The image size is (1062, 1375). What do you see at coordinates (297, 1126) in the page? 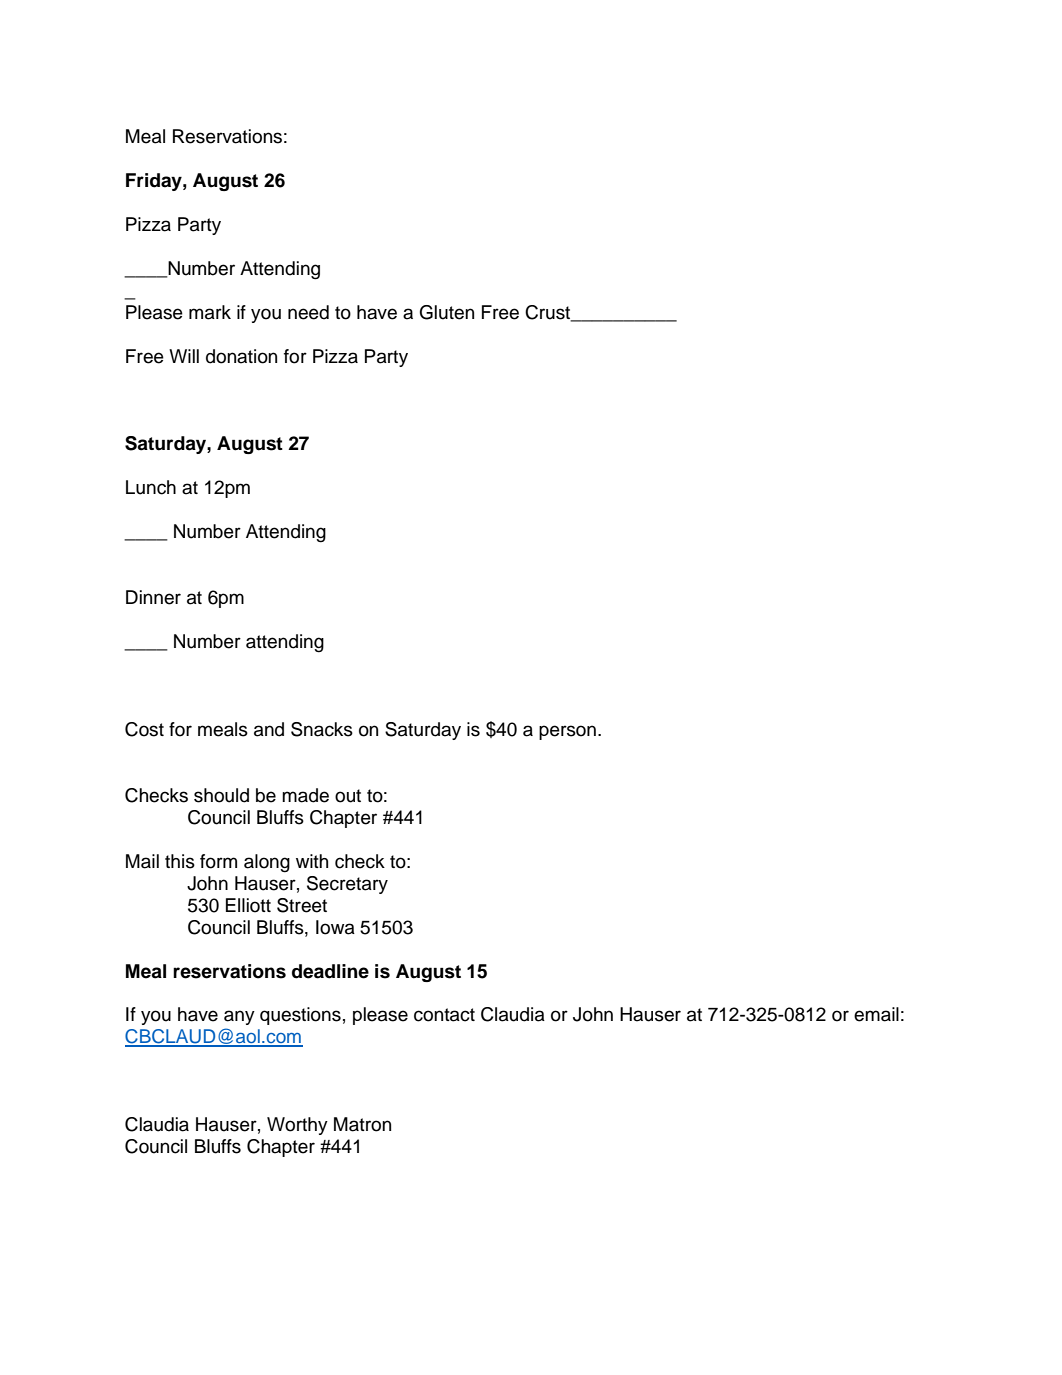
I see `Worthy` at bounding box center [297, 1126].
